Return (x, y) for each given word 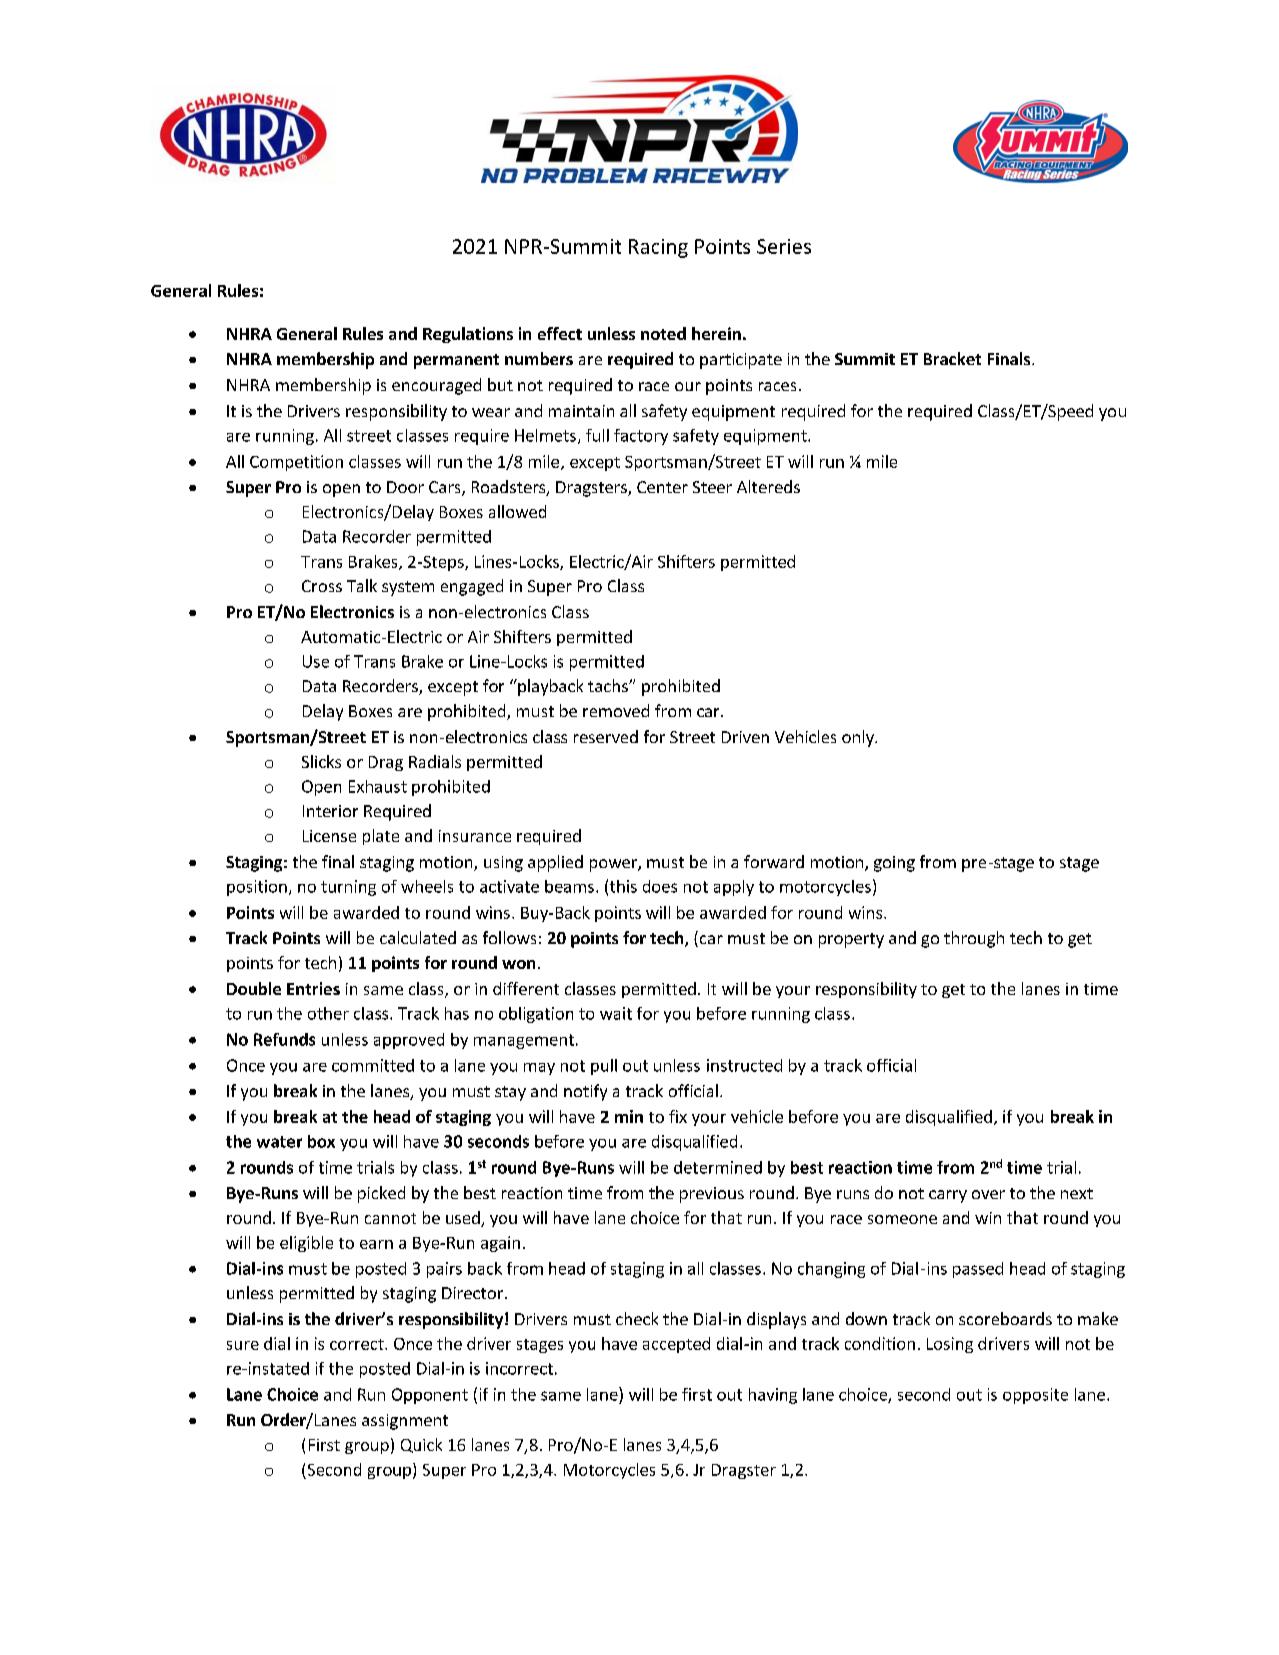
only (859, 738)
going (894, 864)
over (988, 1194)
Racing (658, 248)
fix (678, 1116)
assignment (405, 1422)
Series (784, 246)
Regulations (468, 335)
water (279, 1142)
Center (662, 487)
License (329, 836)
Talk (362, 585)
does (660, 886)
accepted (676, 1345)
